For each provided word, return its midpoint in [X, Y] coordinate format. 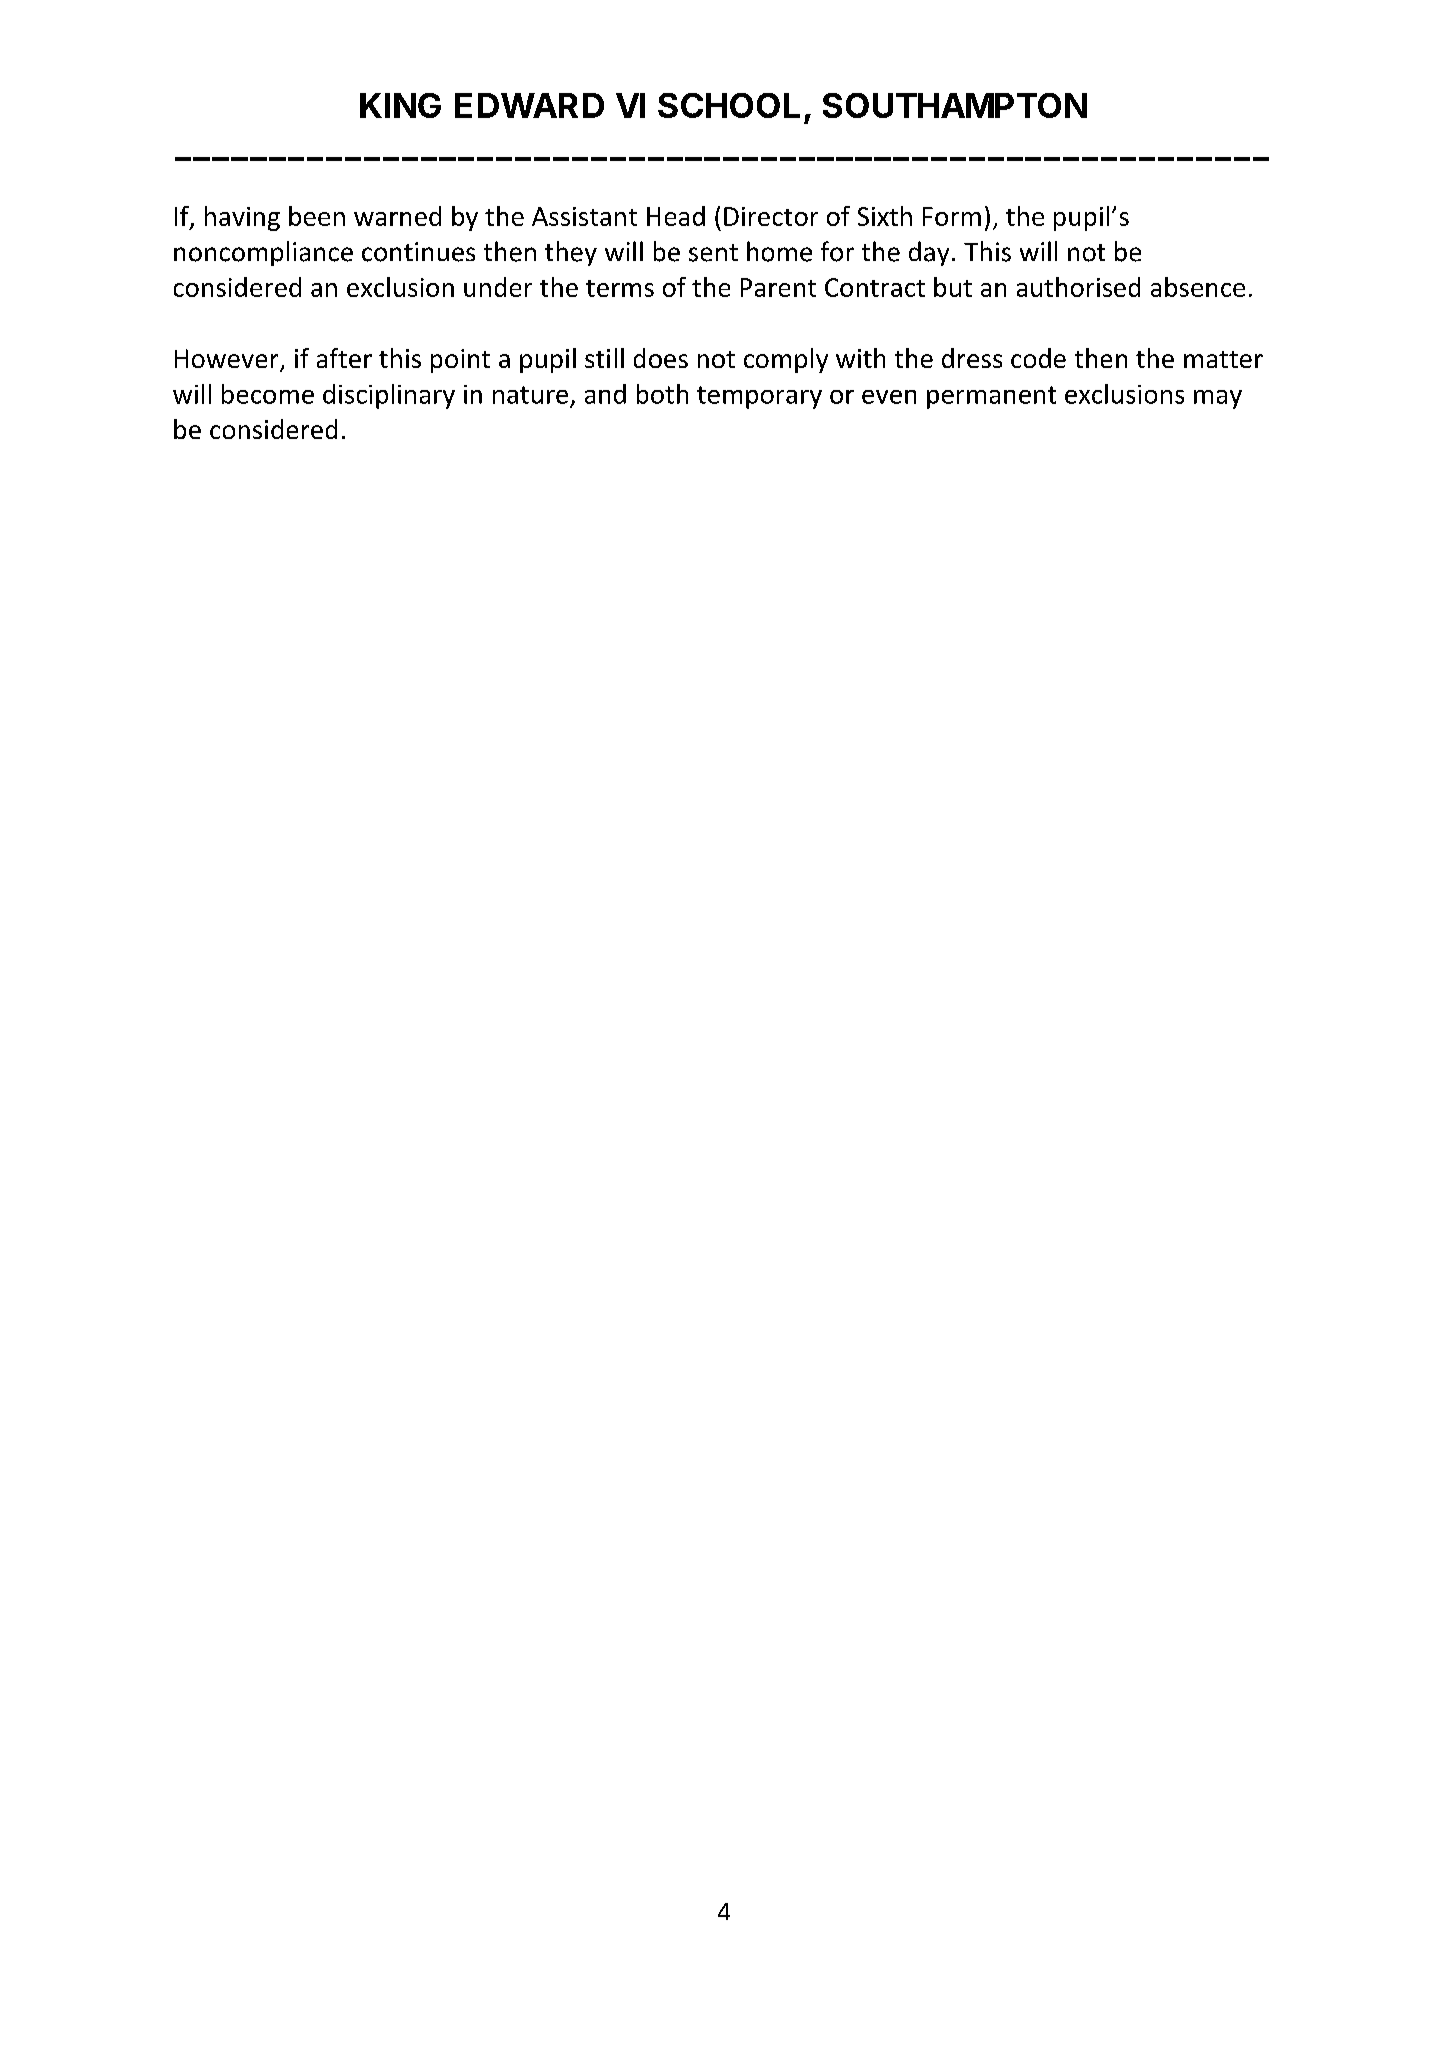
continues [418, 252]
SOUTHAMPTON [955, 105]
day [929, 253]
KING [400, 105]
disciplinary [389, 396]
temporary [759, 397]
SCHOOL [729, 105]
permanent [991, 397]
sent [713, 253]
